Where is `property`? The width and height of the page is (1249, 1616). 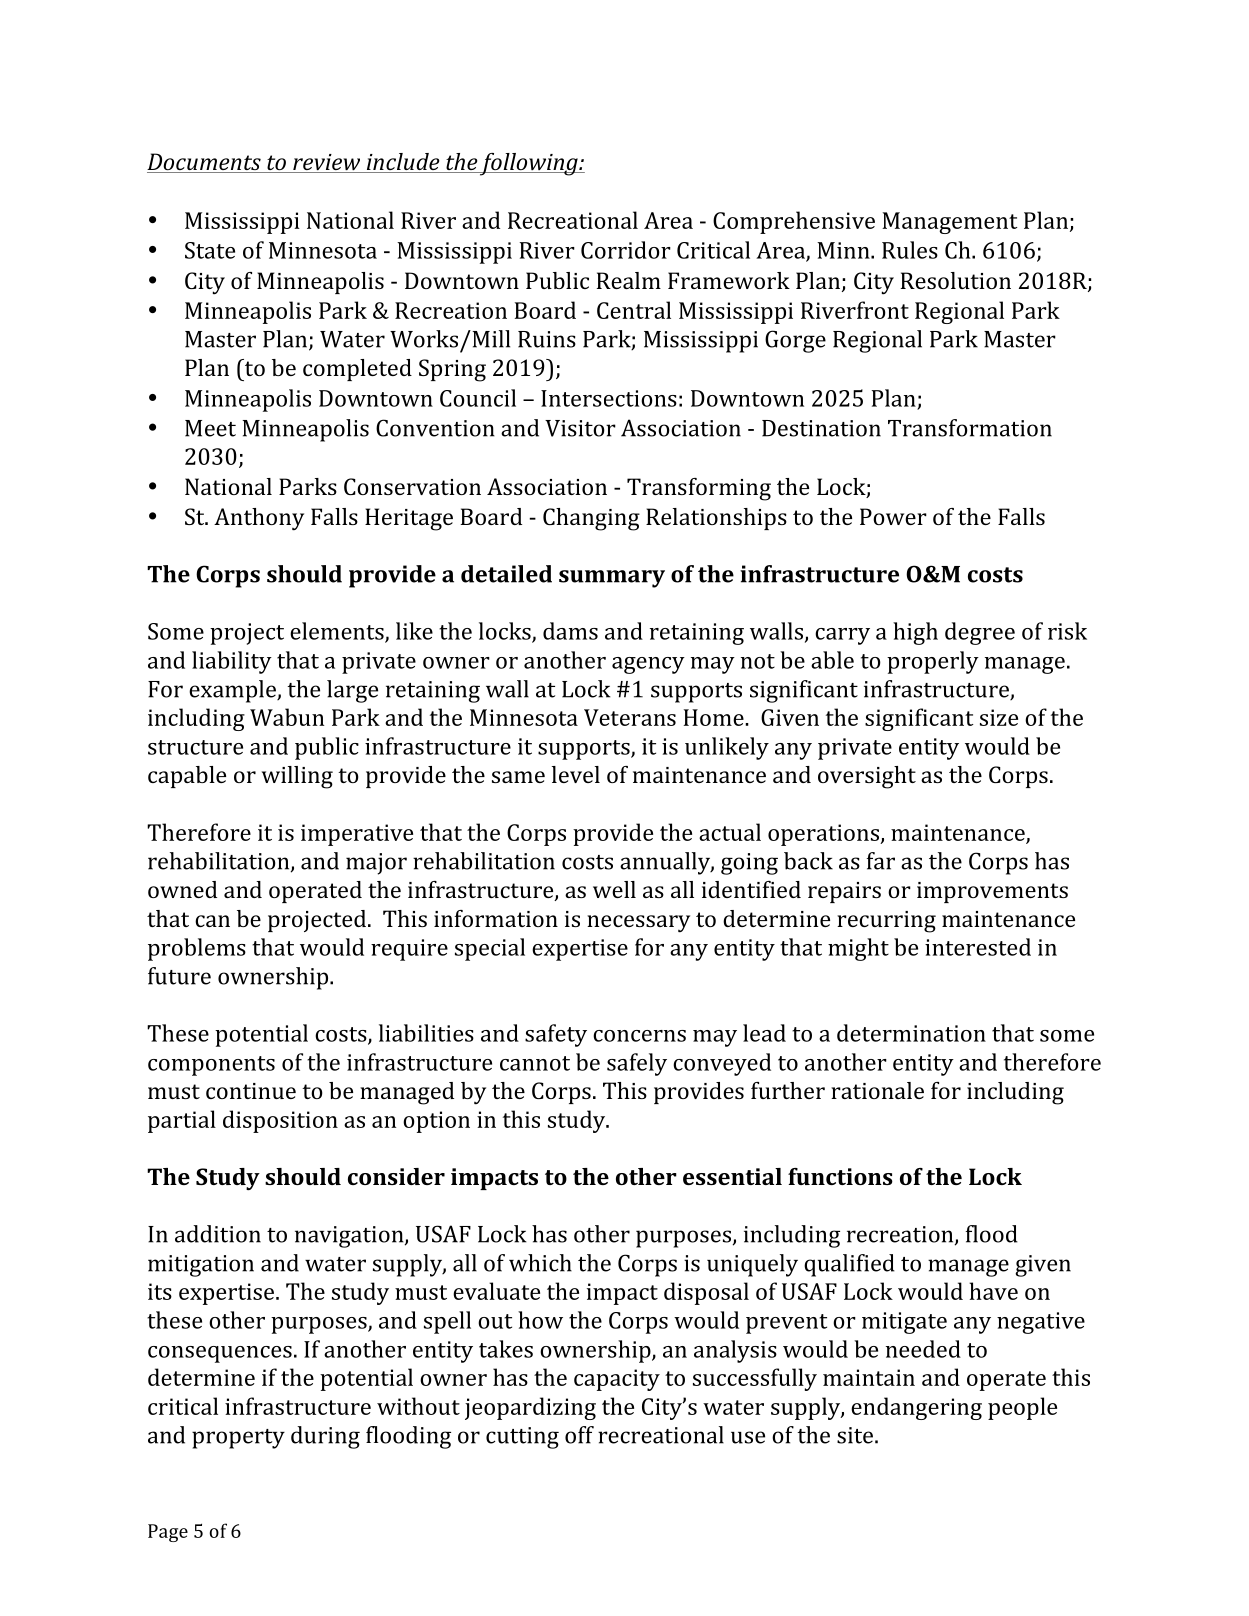
property is located at coordinates (238, 1439).
